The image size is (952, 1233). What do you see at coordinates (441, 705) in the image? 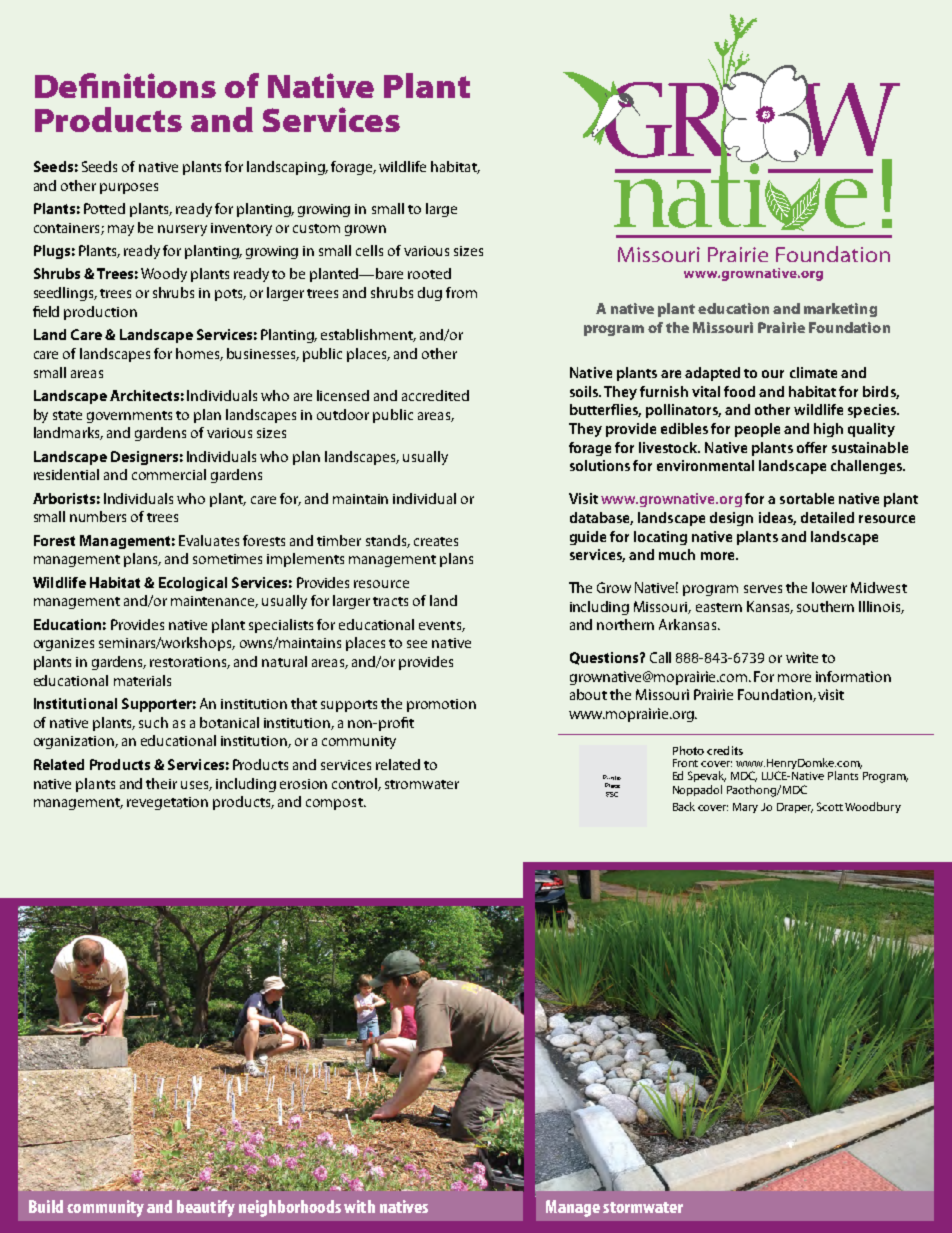
I see `promotion` at bounding box center [441, 705].
